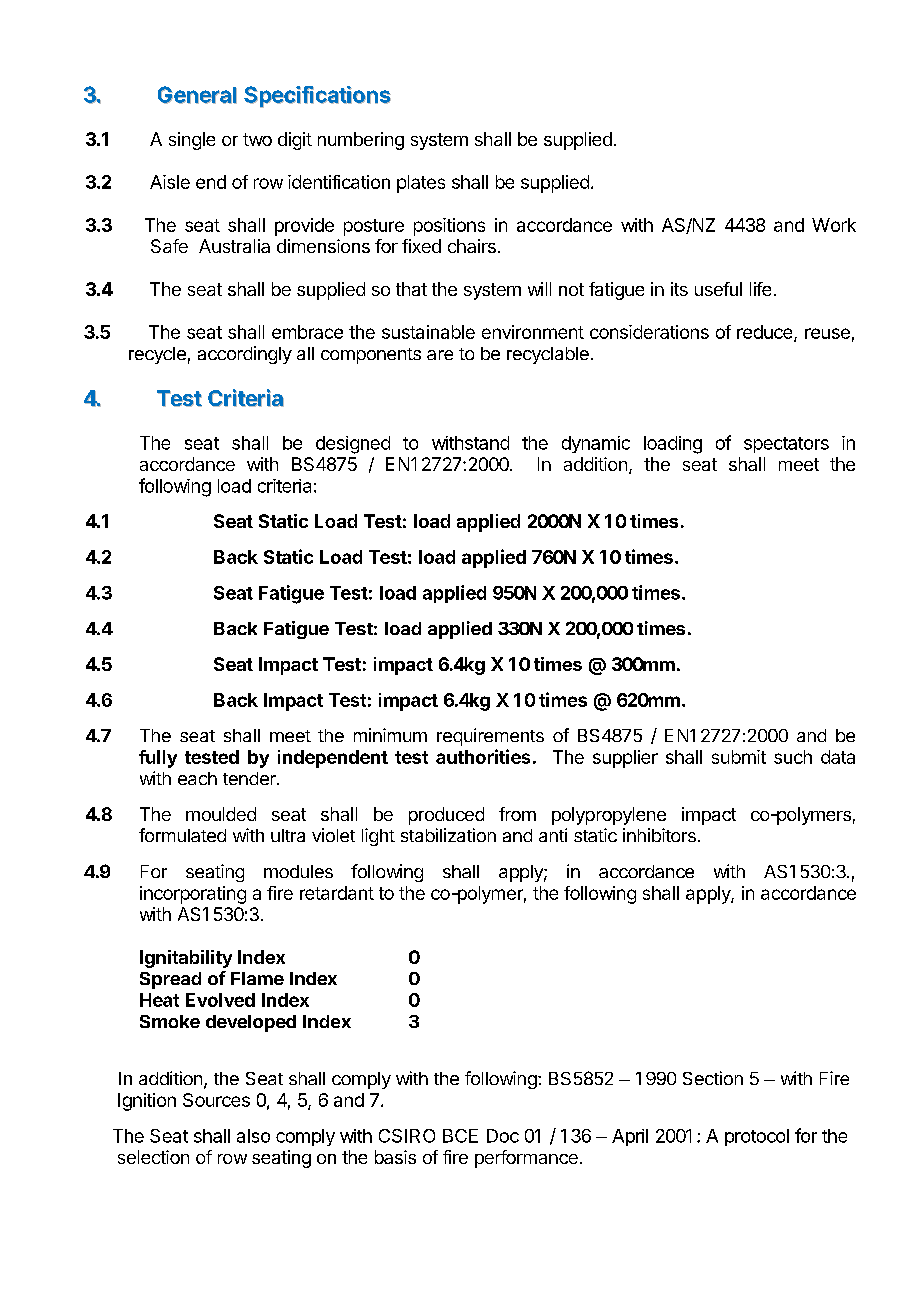  I want to click on also, so click(253, 1136).
